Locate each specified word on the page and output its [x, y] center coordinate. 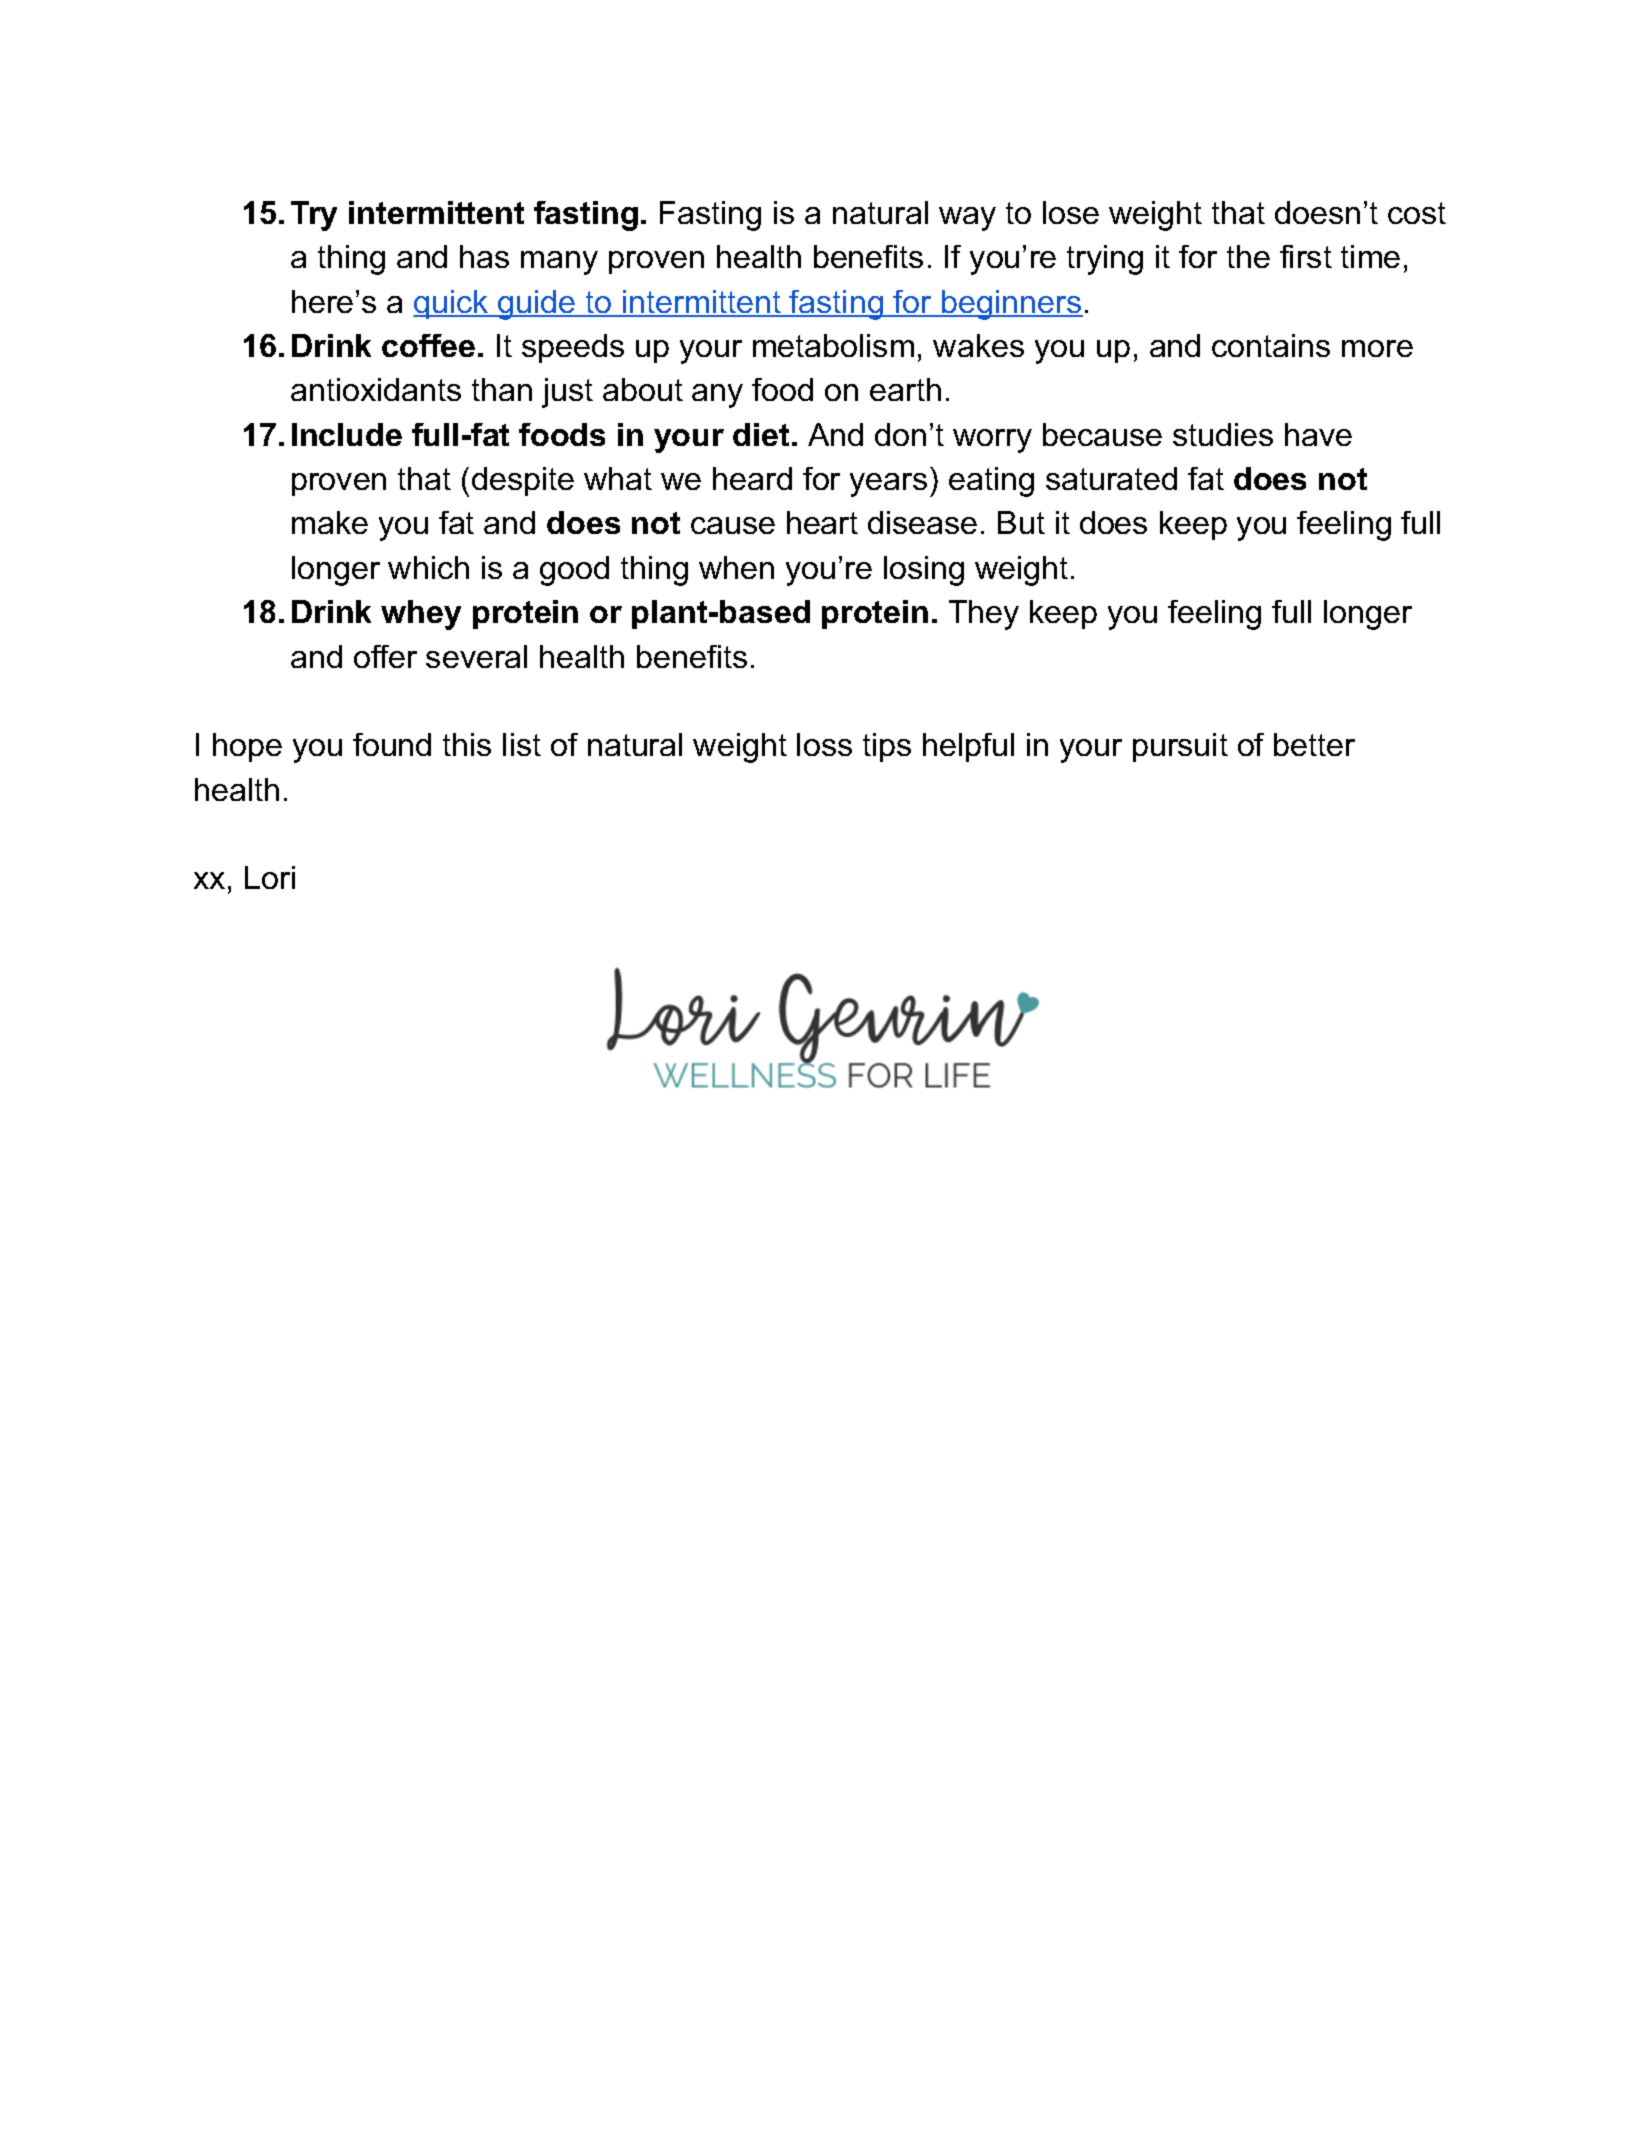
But [1021, 522]
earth [905, 389]
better [1314, 744]
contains [1271, 345]
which [428, 567]
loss [824, 744]
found [392, 744]
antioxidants [376, 389]
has [484, 256]
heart [822, 522]
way [967, 219]
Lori [270, 877]
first [1306, 256]
